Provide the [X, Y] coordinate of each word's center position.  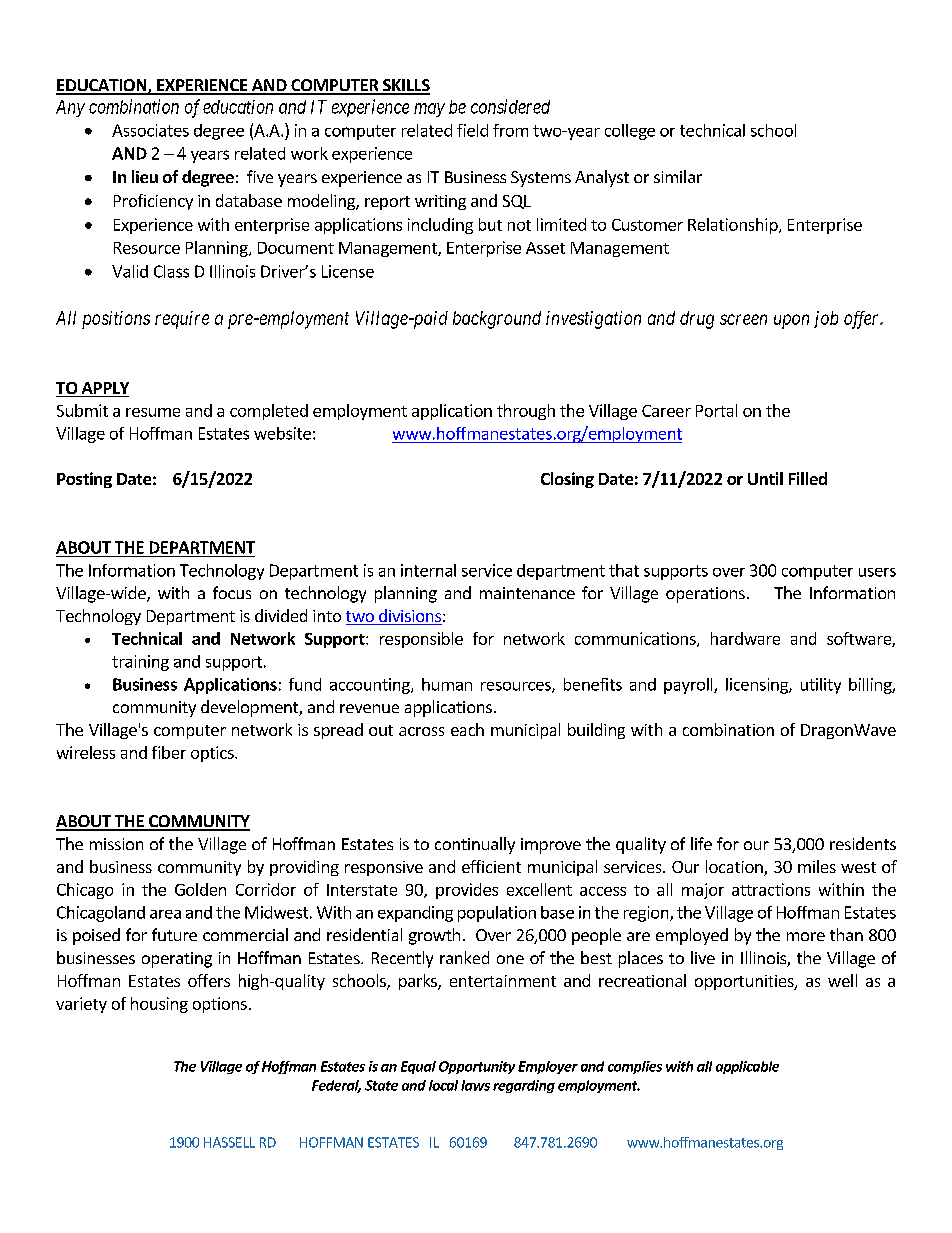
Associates [150, 130]
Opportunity [477, 1067]
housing [159, 1005]
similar [678, 176]
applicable [747, 1067]
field [472, 130]
